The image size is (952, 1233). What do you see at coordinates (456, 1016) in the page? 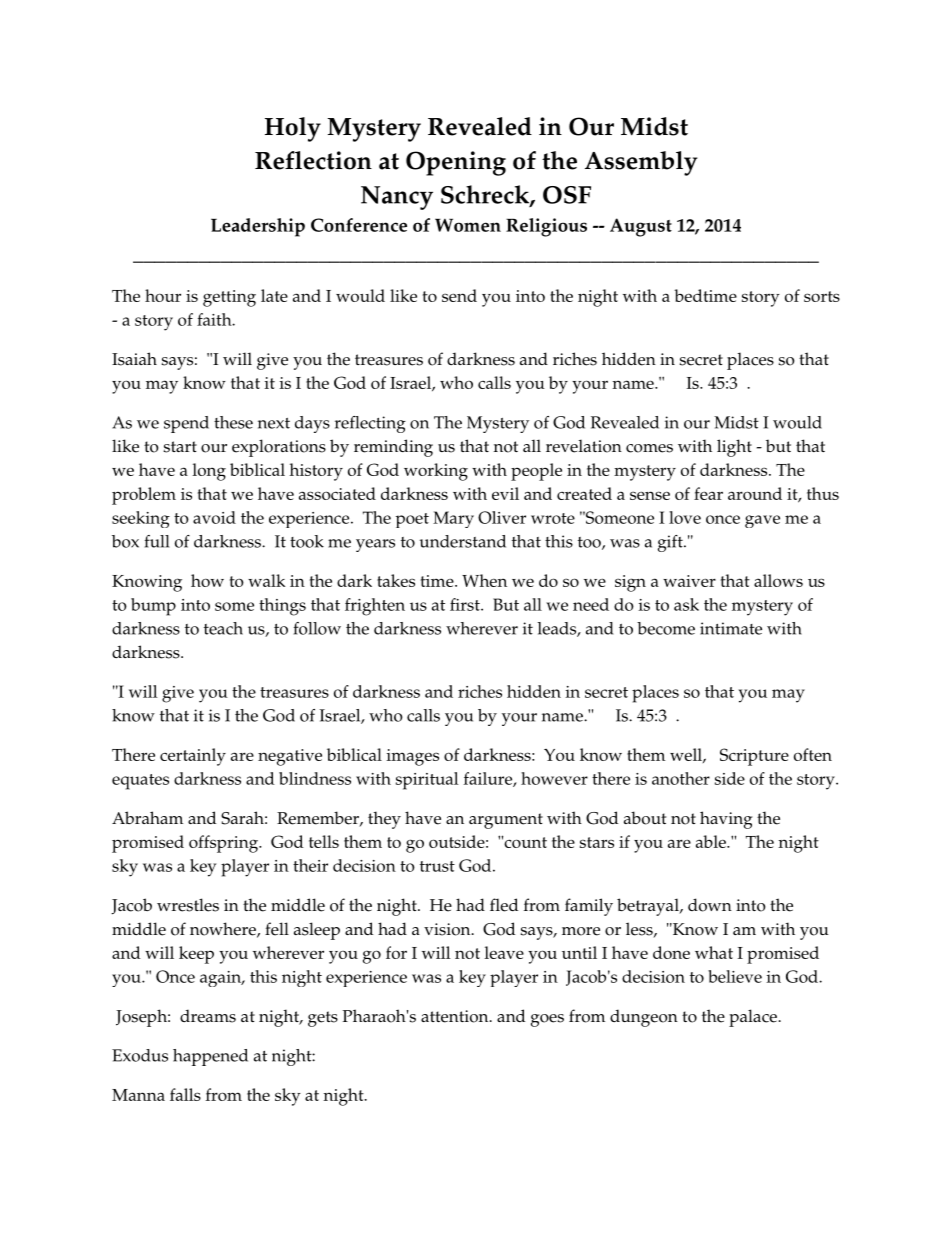
I see `attention` at bounding box center [456, 1016].
